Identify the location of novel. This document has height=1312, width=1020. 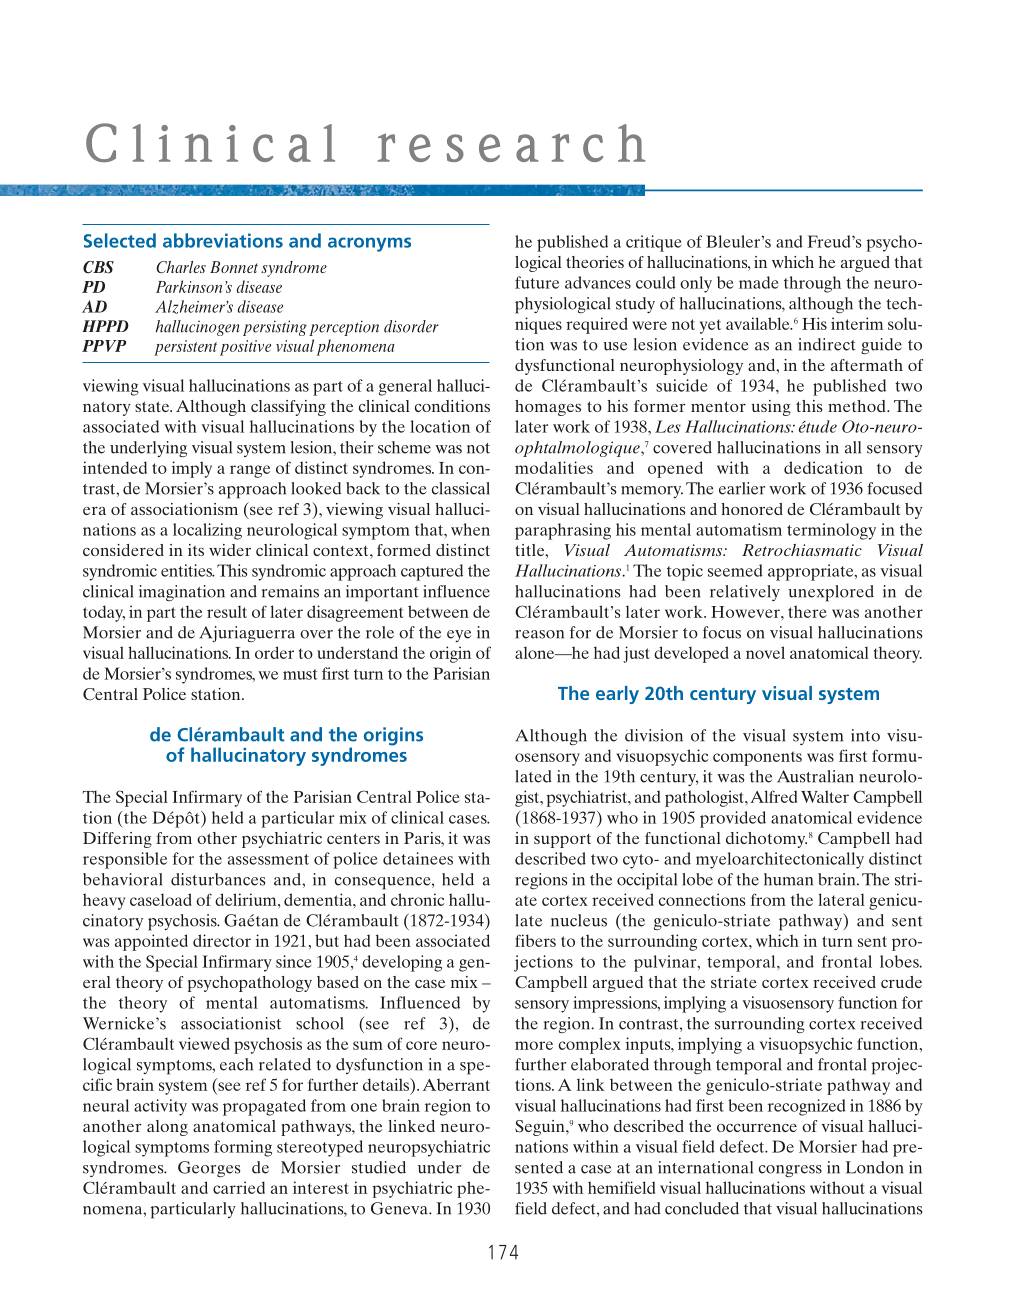
(765, 652).
